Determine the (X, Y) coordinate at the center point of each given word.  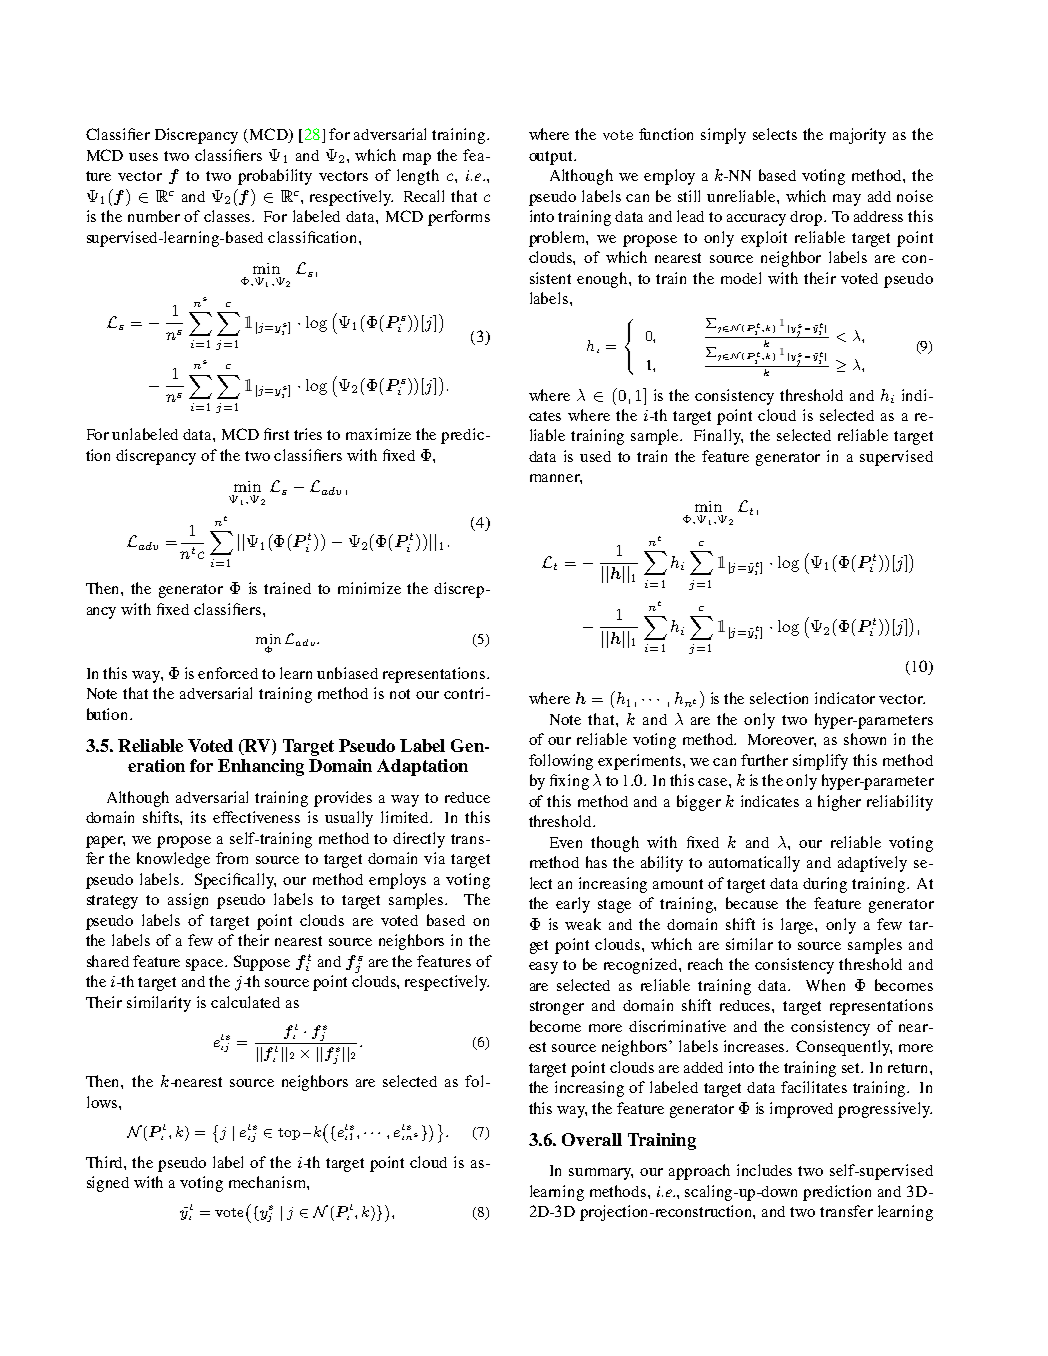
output (552, 158)
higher (839, 803)
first (276, 434)
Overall (592, 1139)
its (198, 817)
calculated (245, 1002)
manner (556, 479)
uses (143, 157)
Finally (718, 437)
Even (566, 842)
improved (801, 1110)
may (847, 200)
